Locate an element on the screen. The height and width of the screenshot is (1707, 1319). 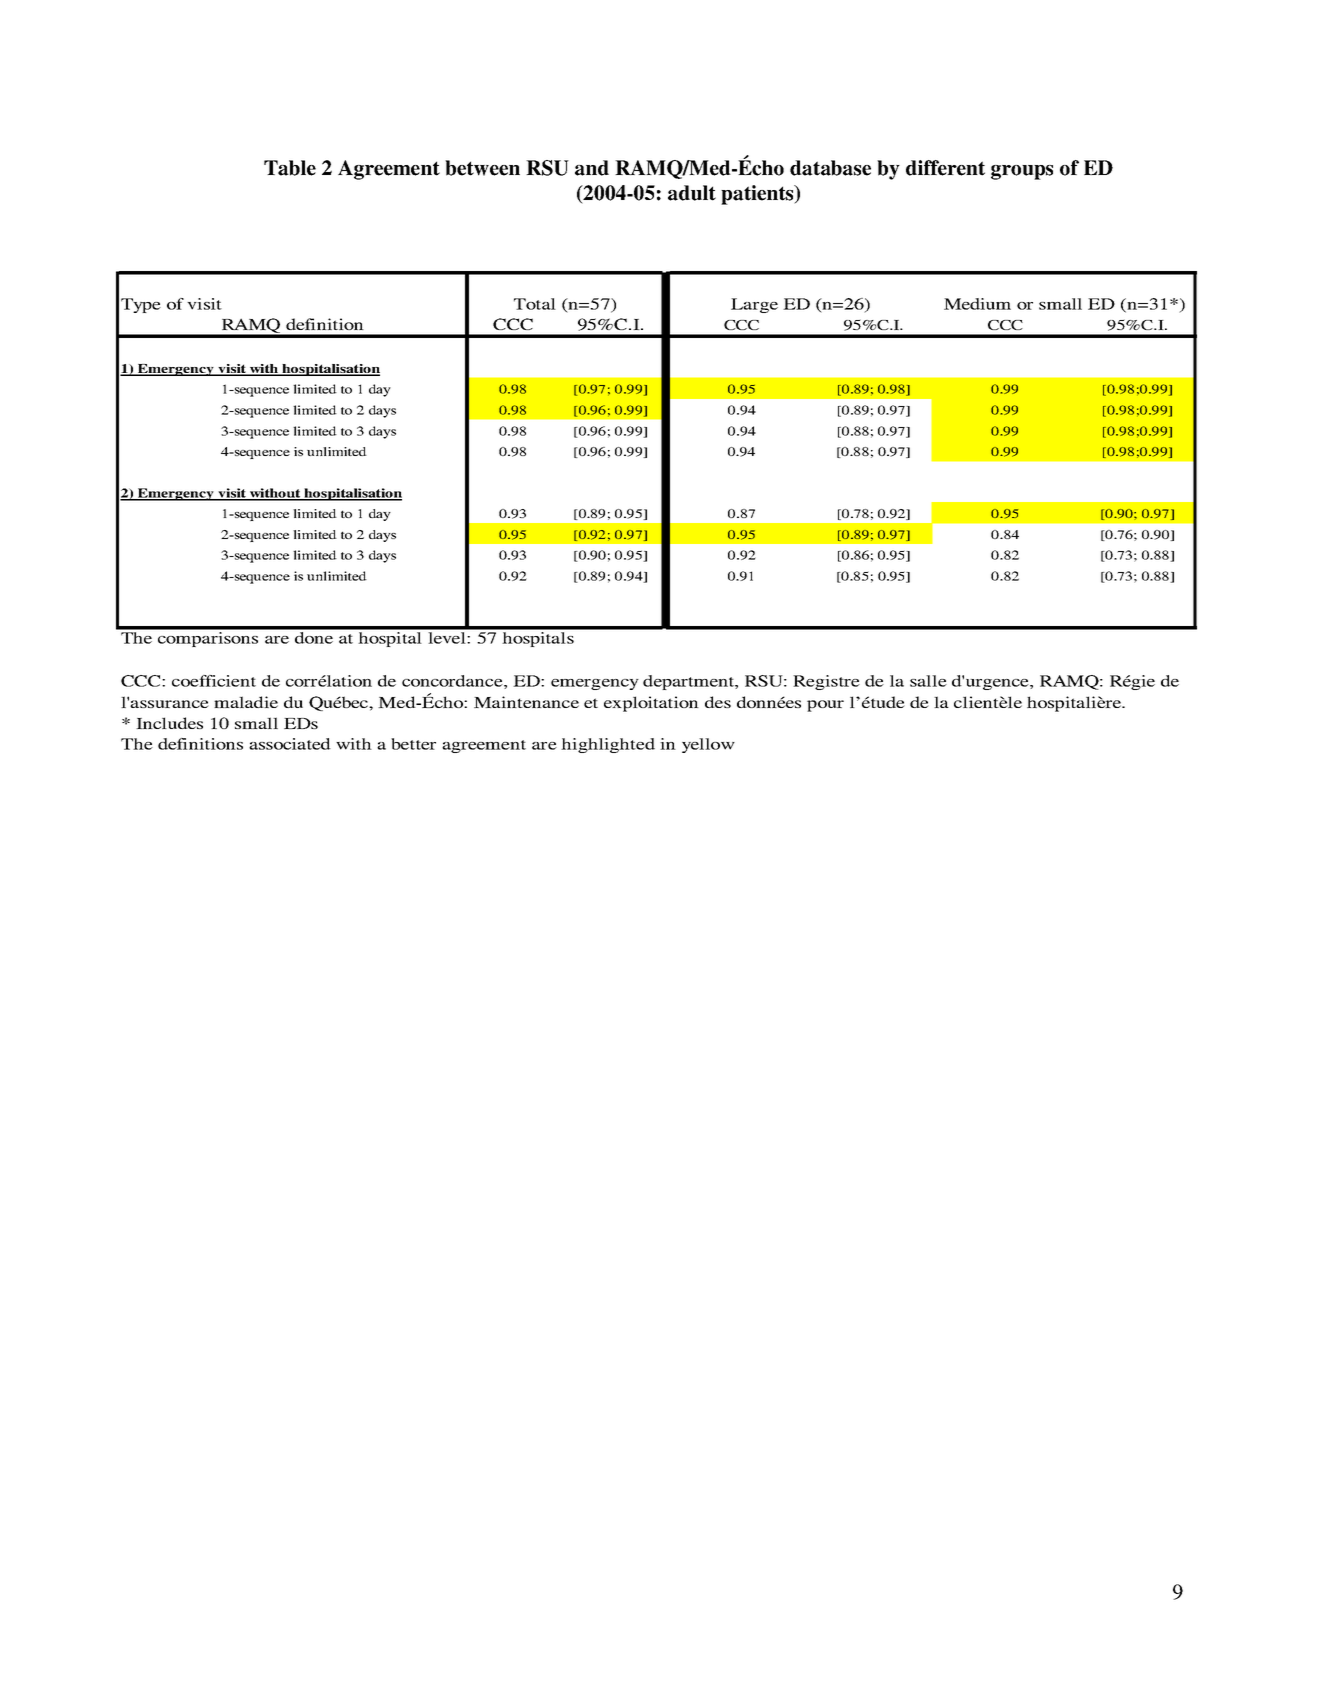
highlighted is located at coordinates (608, 745).
